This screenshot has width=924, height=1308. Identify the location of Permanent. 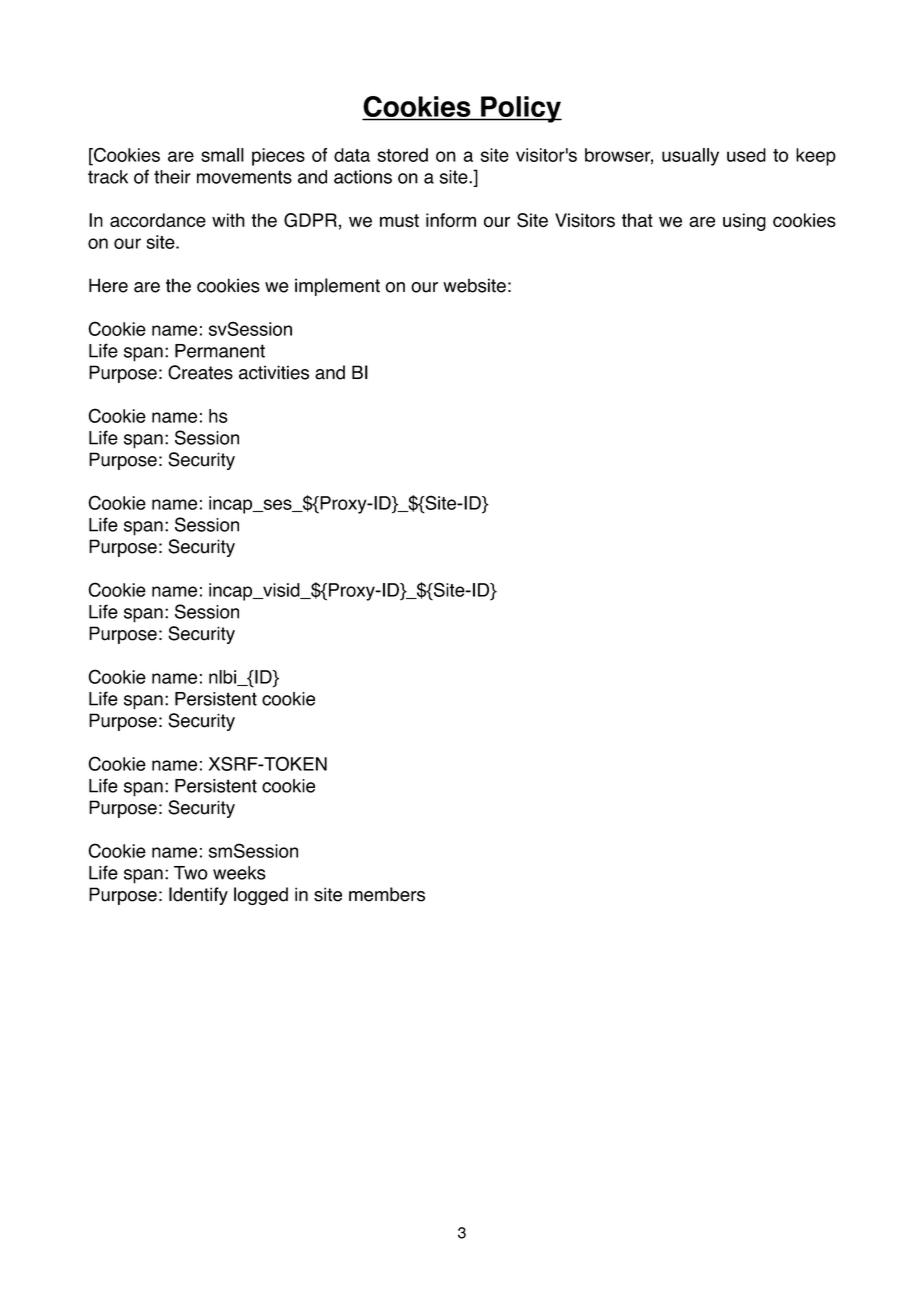
(220, 351).
